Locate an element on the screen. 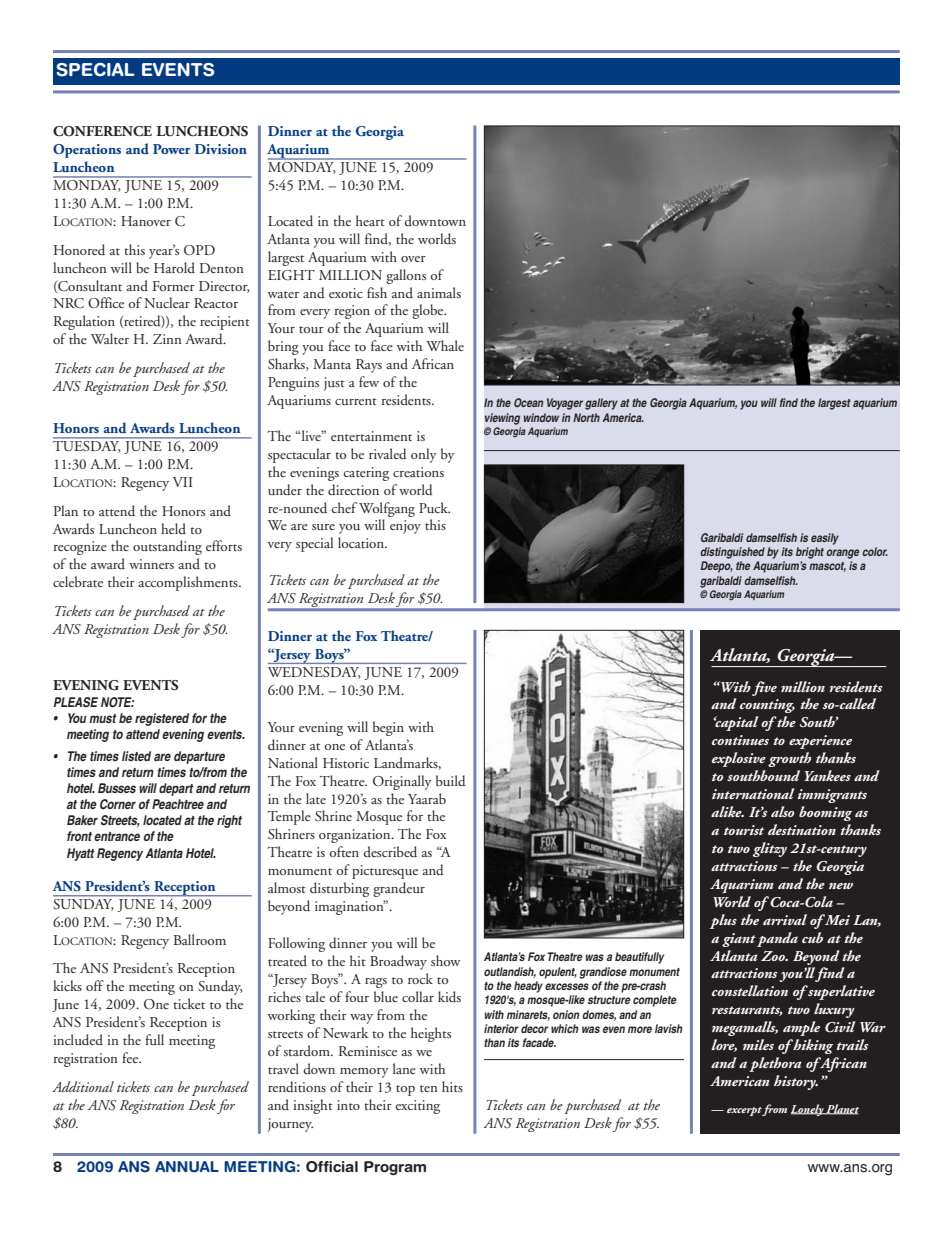 The image size is (952, 1233). animals is located at coordinates (439, 292).
